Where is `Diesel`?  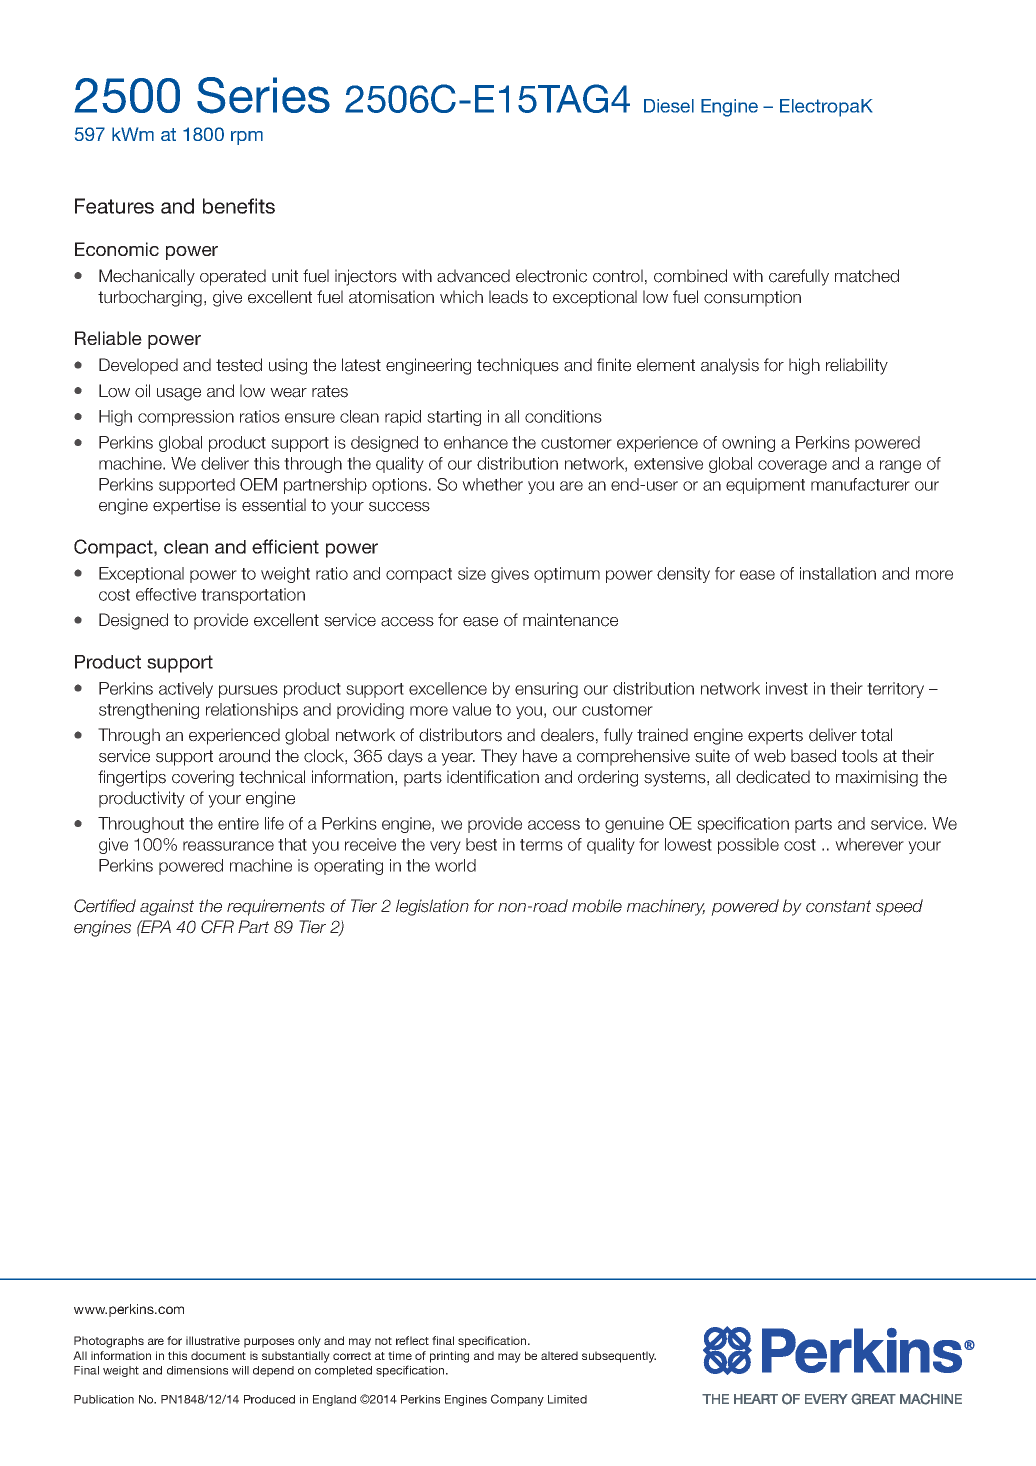
Diesel is located at coordinates (669, 106).
